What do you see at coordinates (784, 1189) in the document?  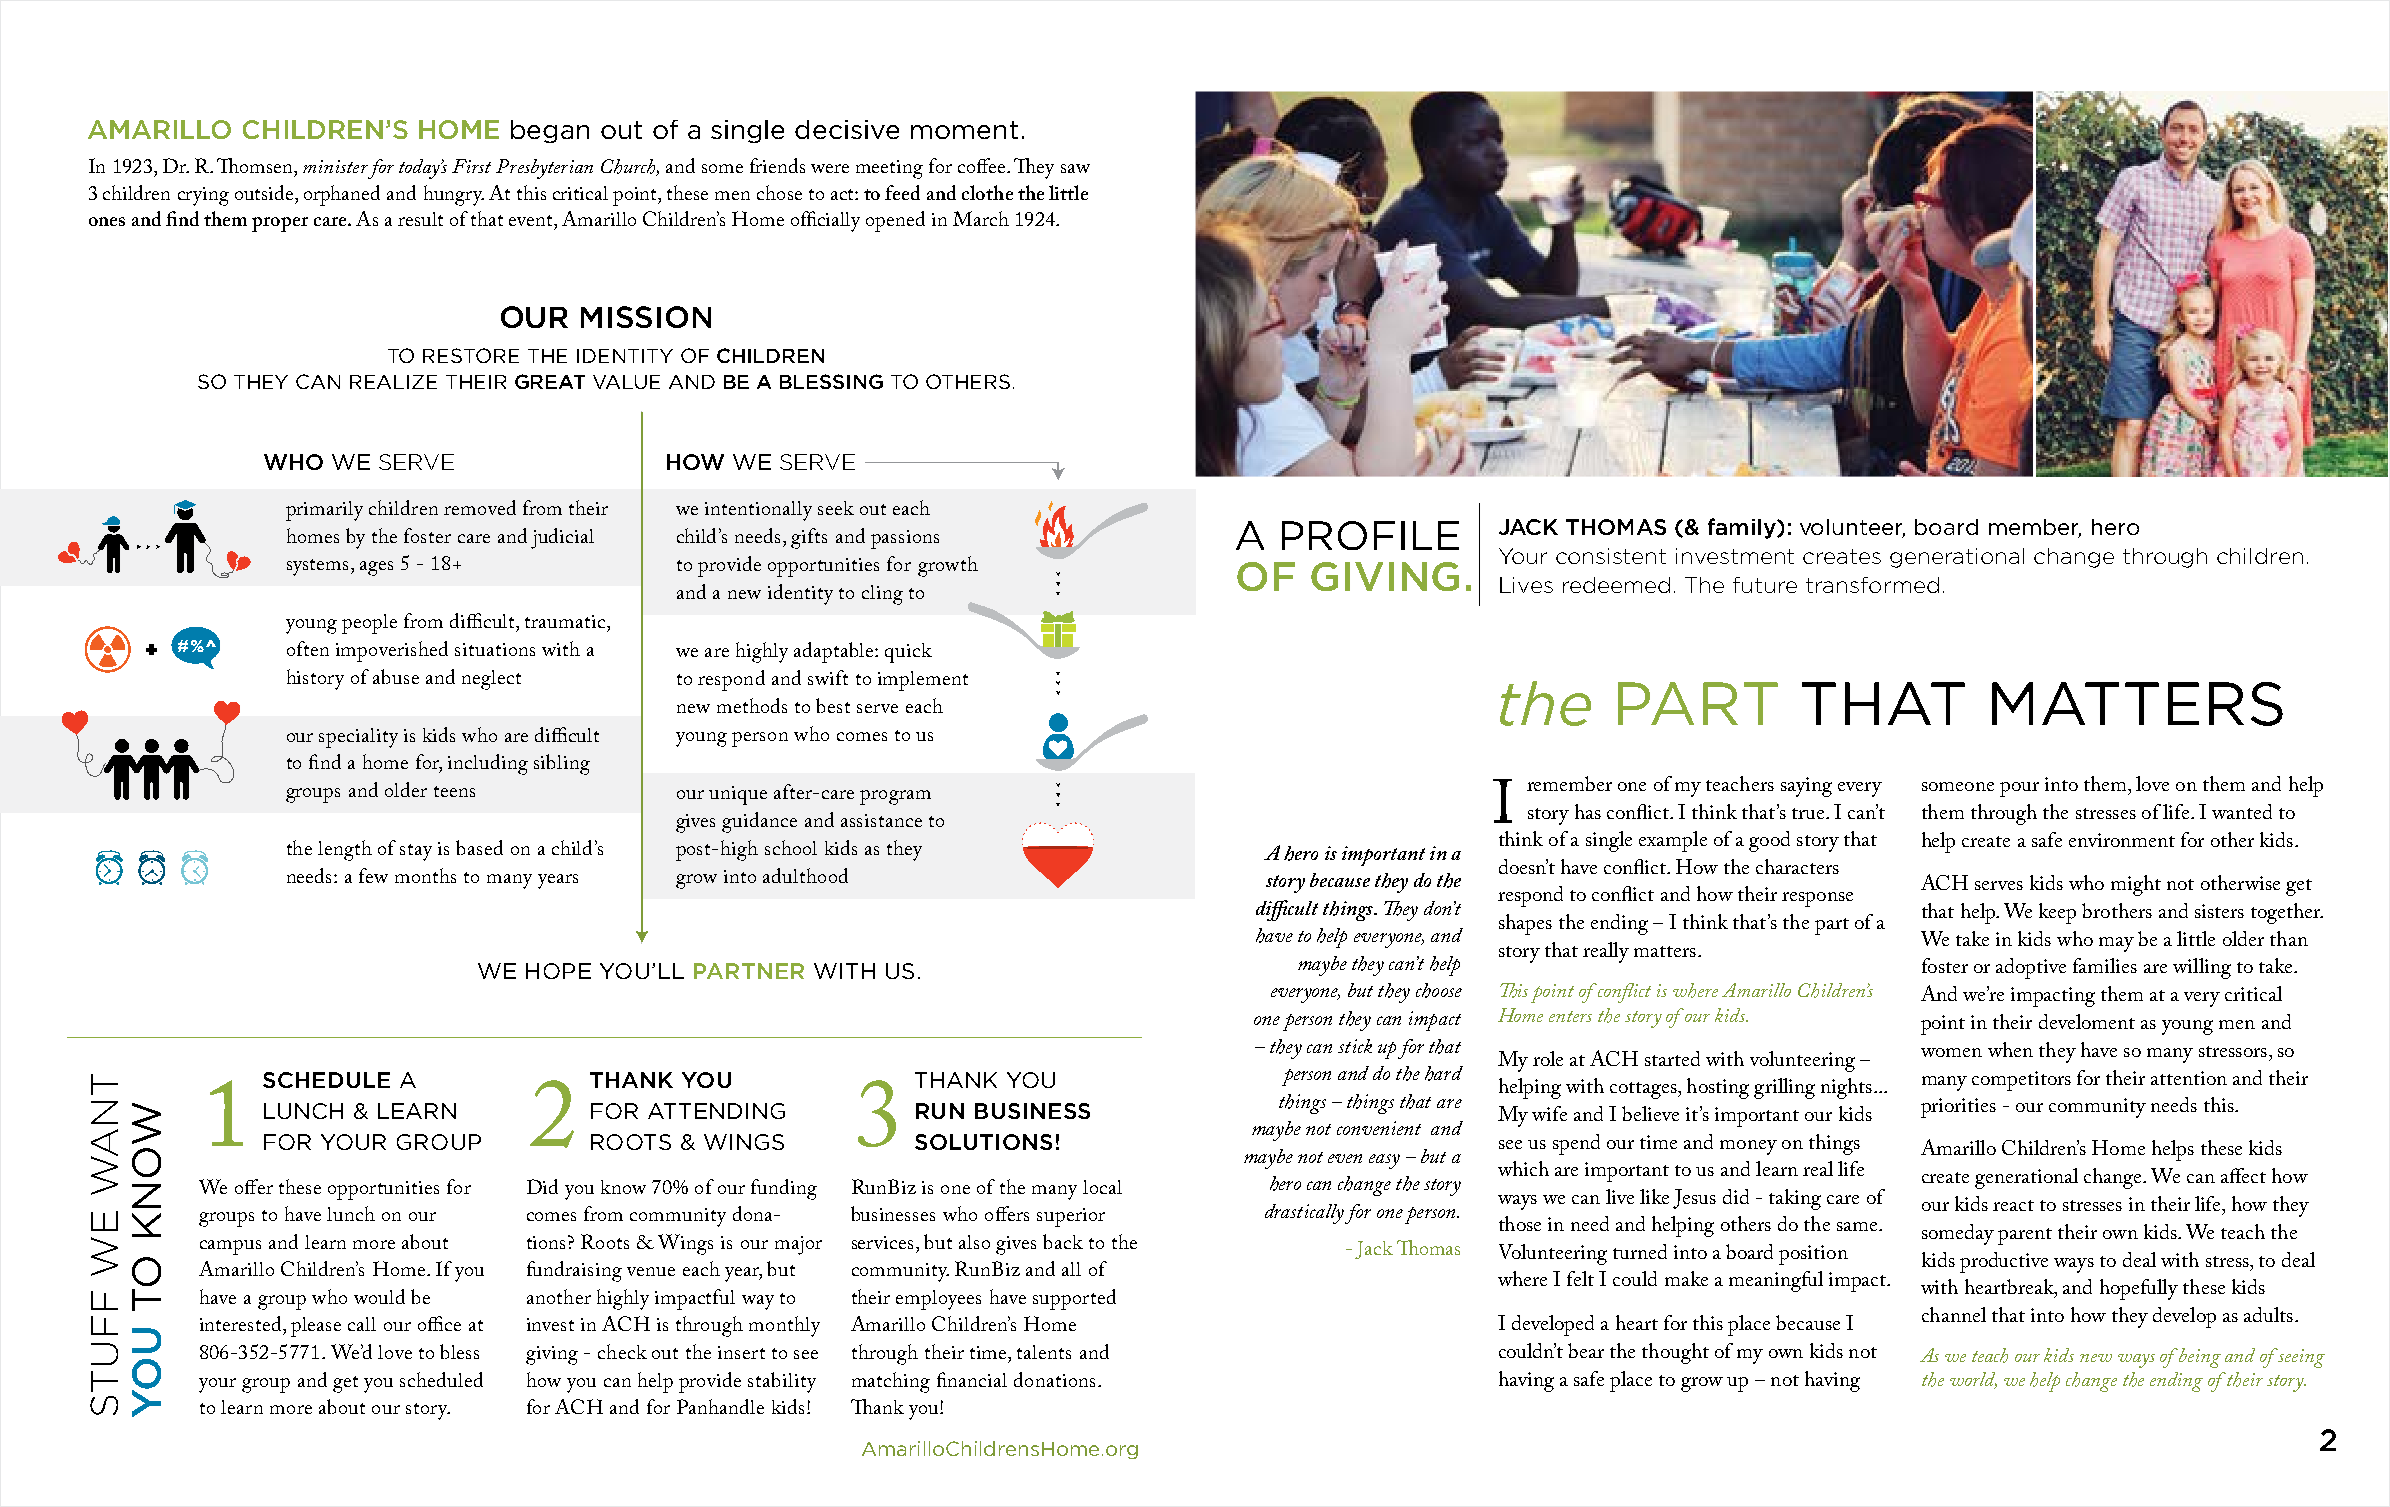 I see `funding` at bounding box center [784, 1189].
